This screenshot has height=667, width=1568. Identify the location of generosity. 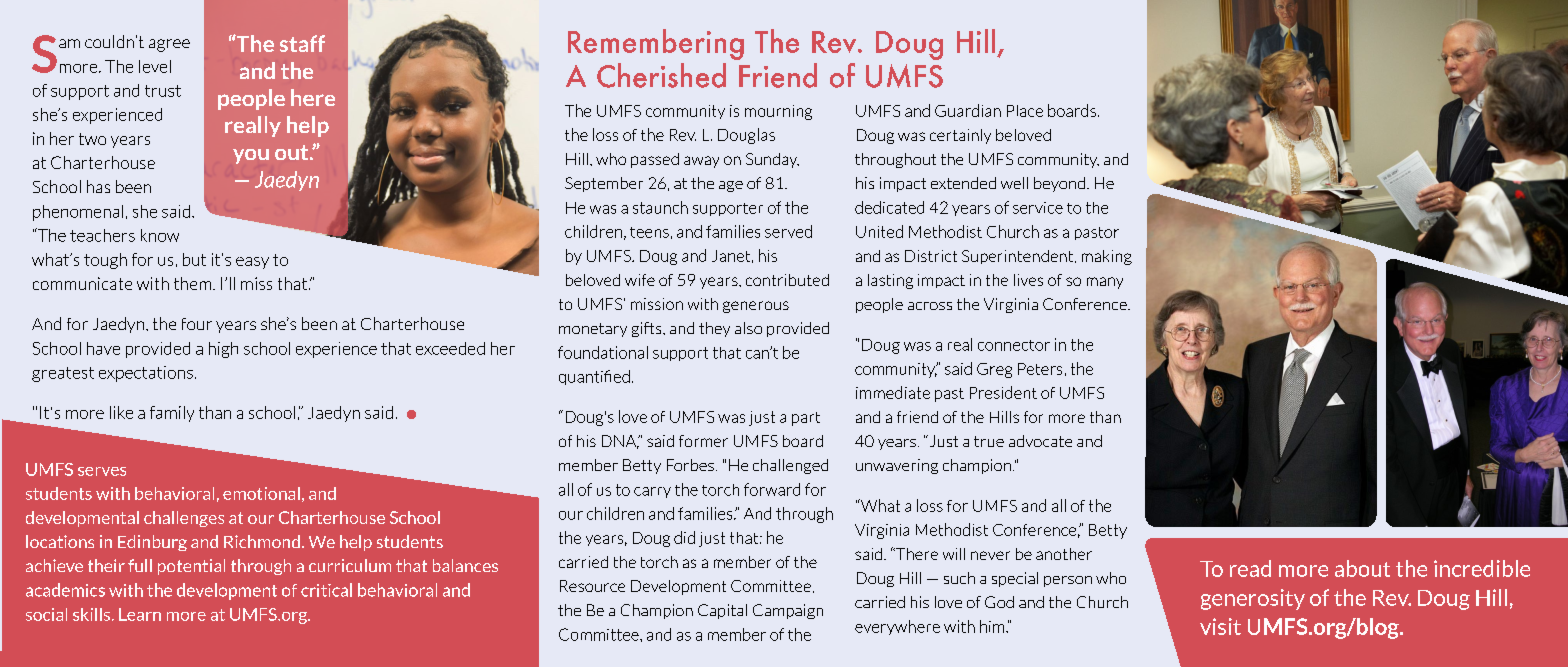
(1253, 599).
